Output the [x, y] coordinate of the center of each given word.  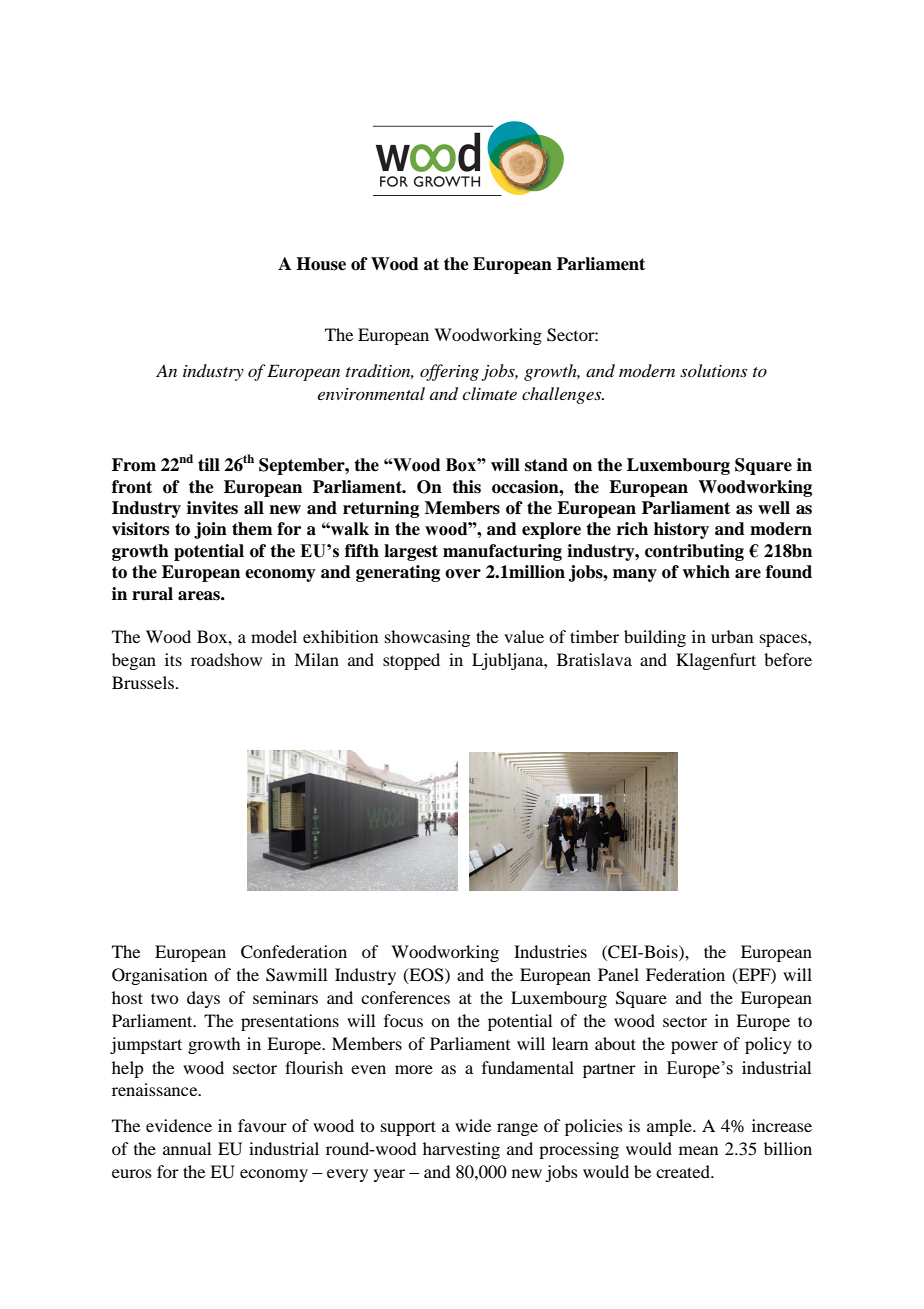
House [321, 264]
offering [449, 372]
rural [152, 594]
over [463, 574]
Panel [618, 974]
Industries [550, 951]
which [706, 572]
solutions [713, 370]
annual [187, 1148]
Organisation [159, 976]
